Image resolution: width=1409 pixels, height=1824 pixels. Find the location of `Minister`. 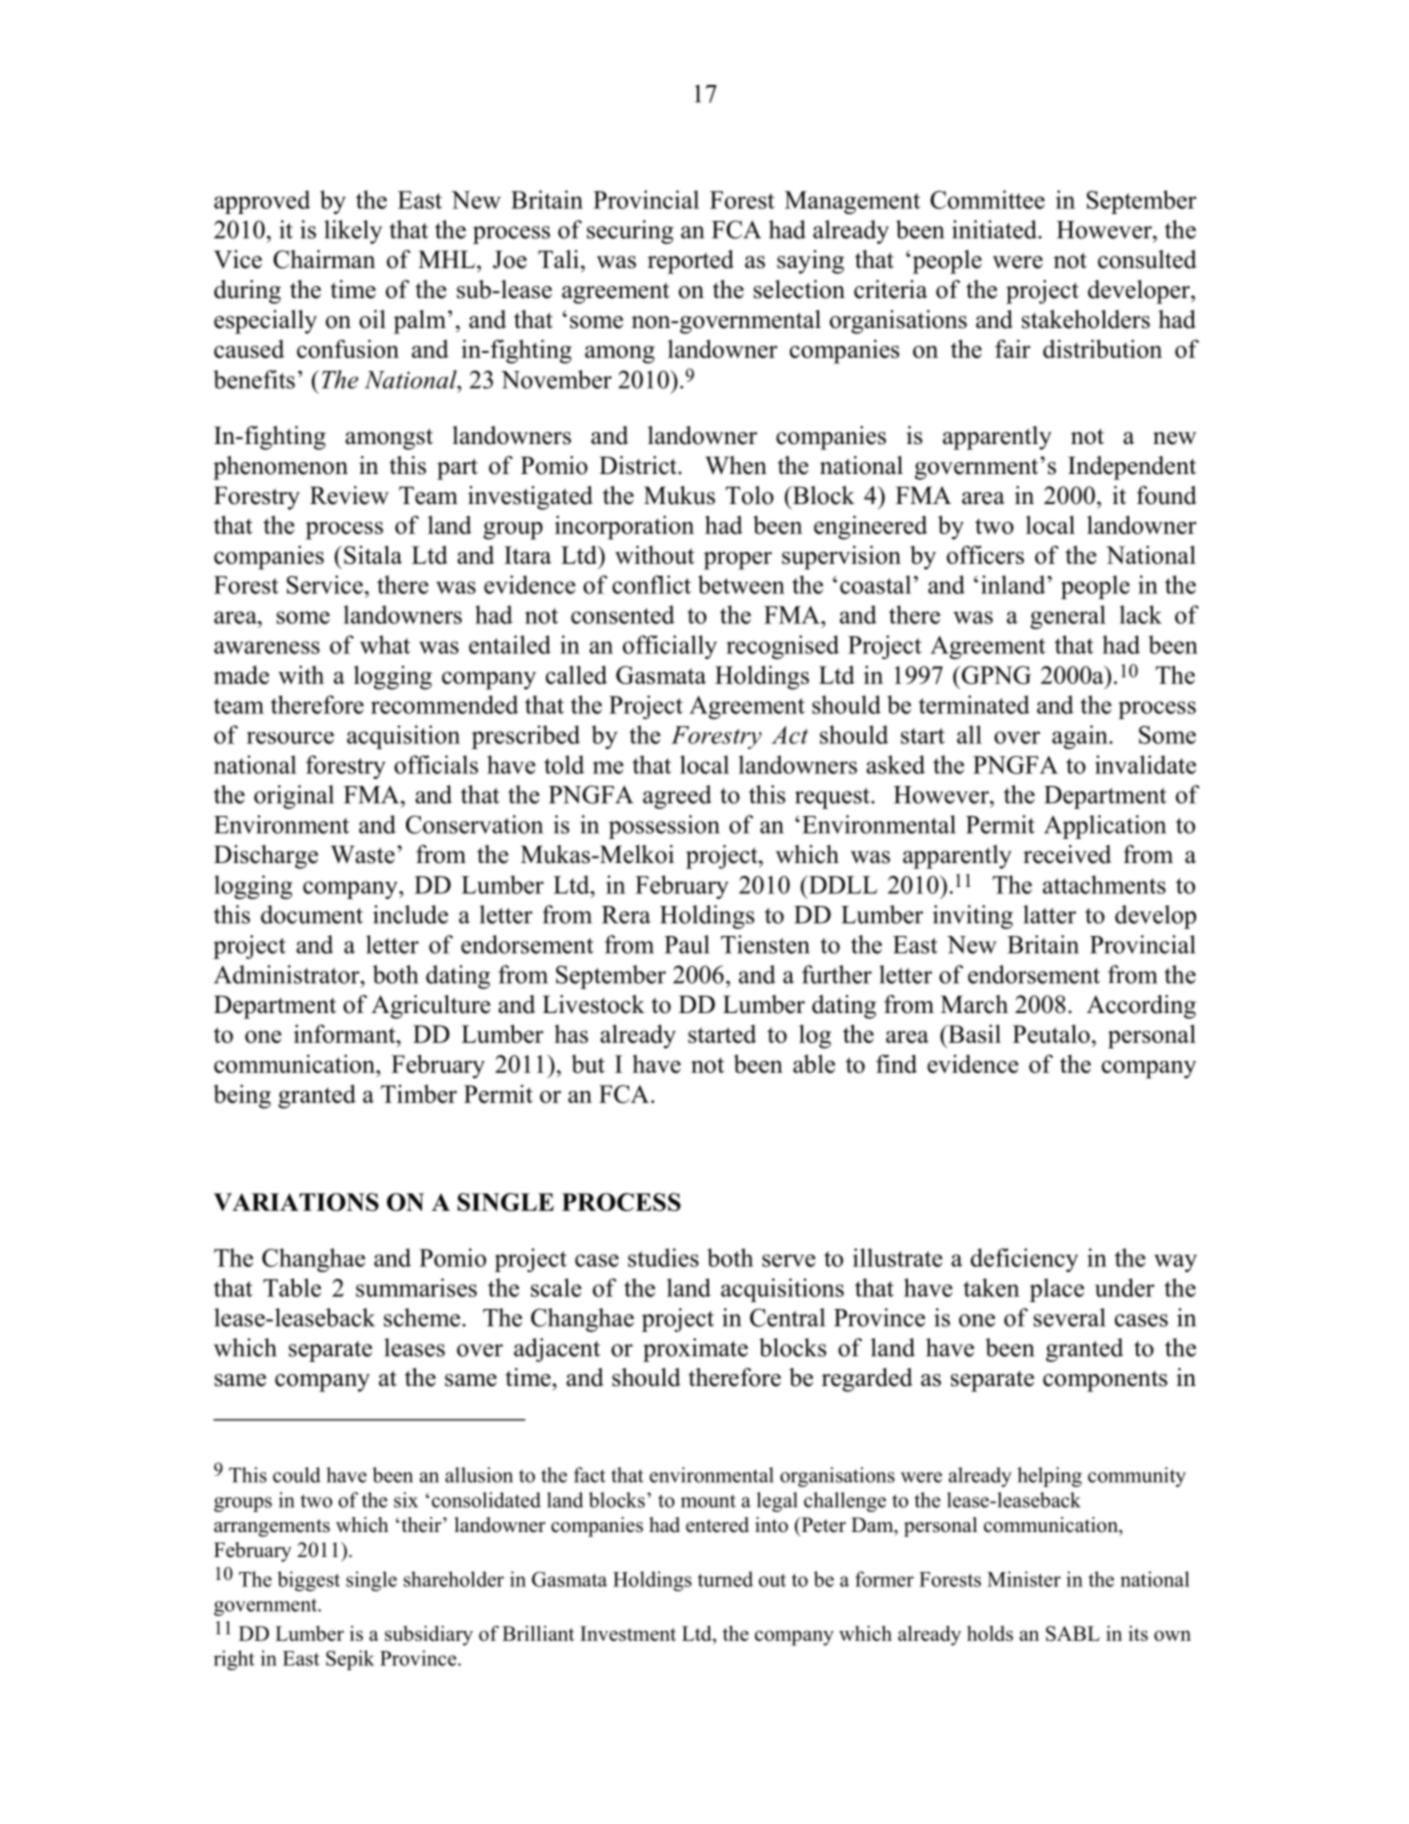

Minister is located at coordinates (1024, 1579).
